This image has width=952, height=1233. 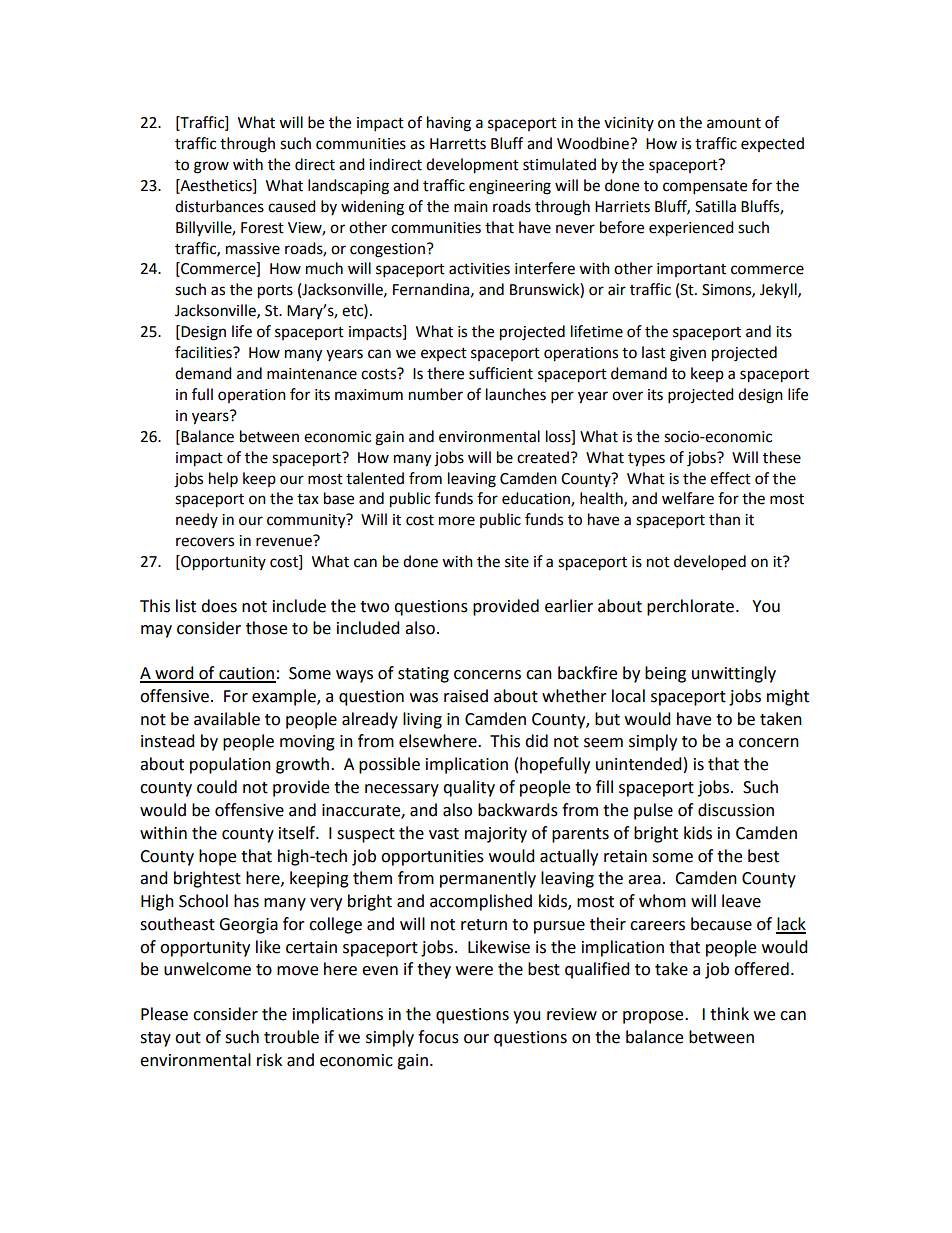 I want to click on development, so click(x=472, y=166).
